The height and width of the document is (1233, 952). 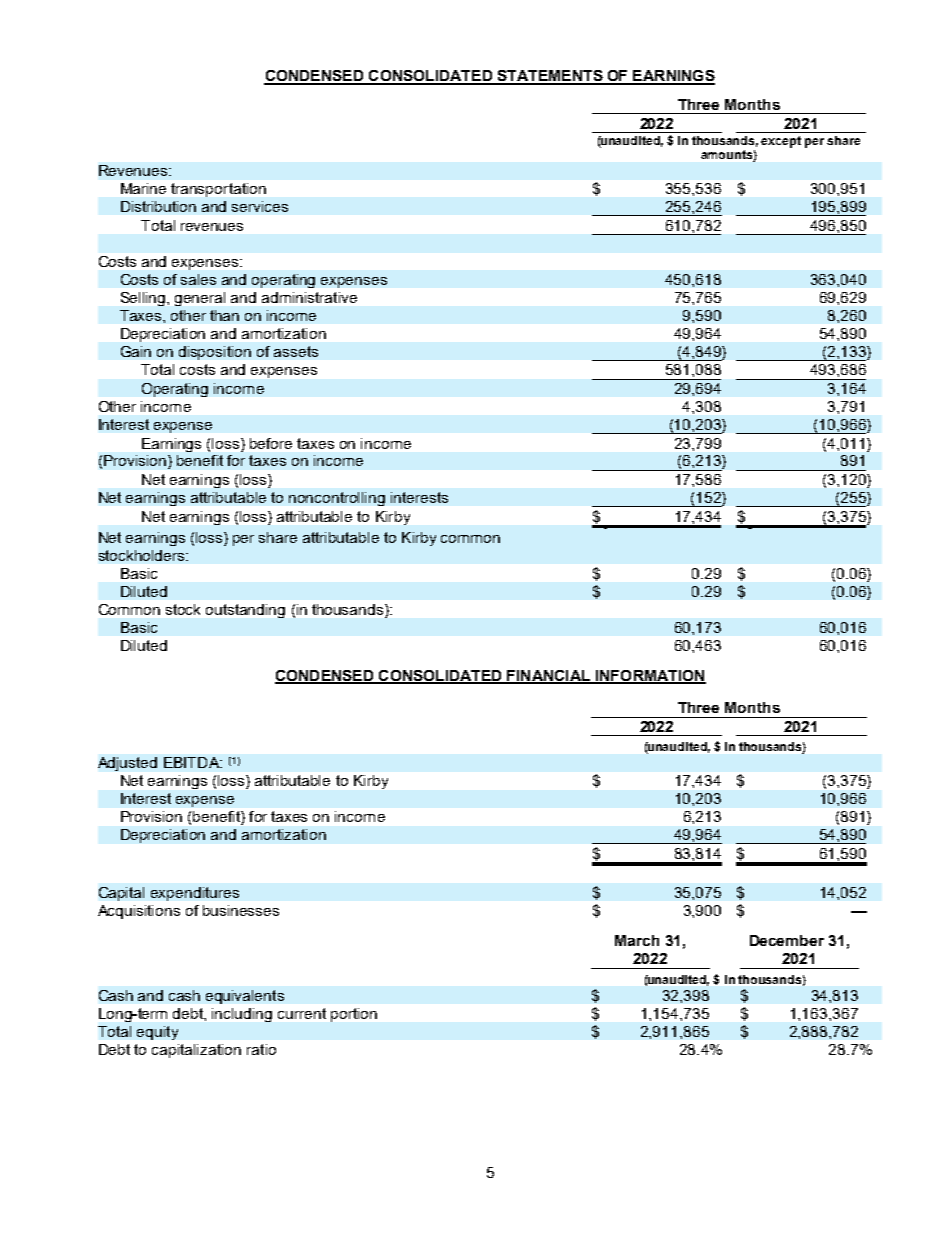 What do you see at coordinates (354, 1015) in the document?
I see `portion` at bounding box center [354, 1015].
